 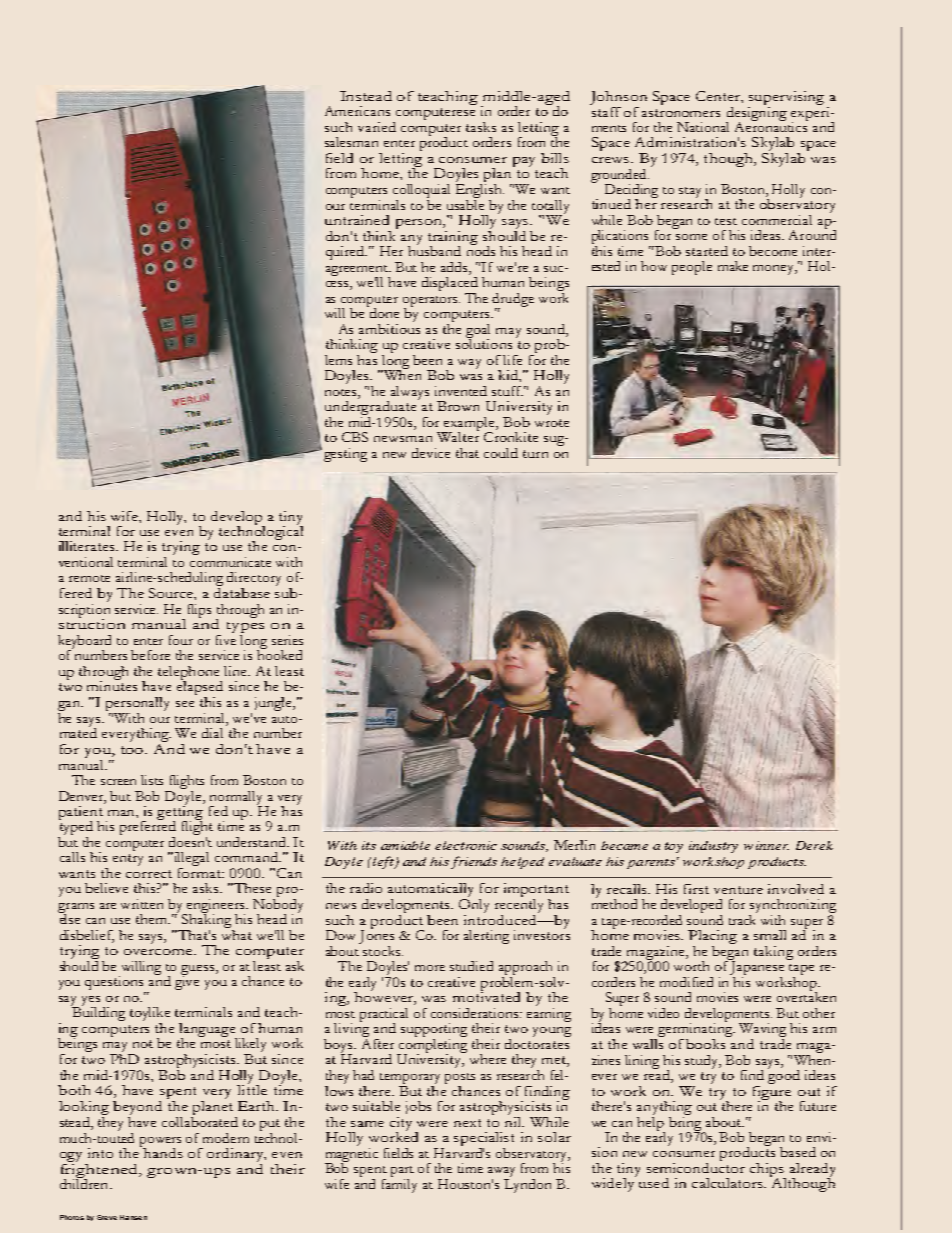 I want to click on National, so click(x=703, y=127).
